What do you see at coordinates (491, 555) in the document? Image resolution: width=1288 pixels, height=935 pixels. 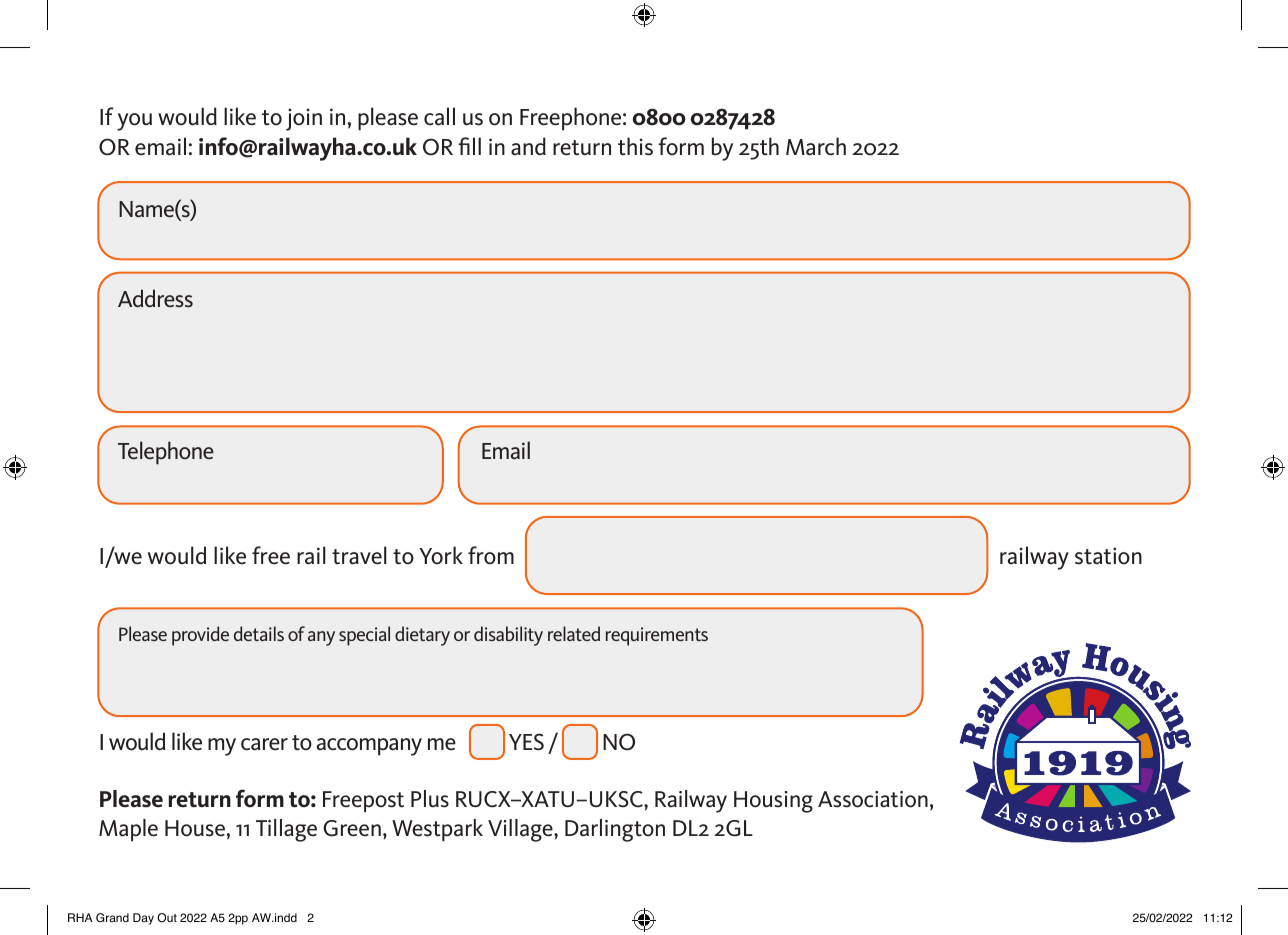 I see `from` at bounding box center [491, 555].
